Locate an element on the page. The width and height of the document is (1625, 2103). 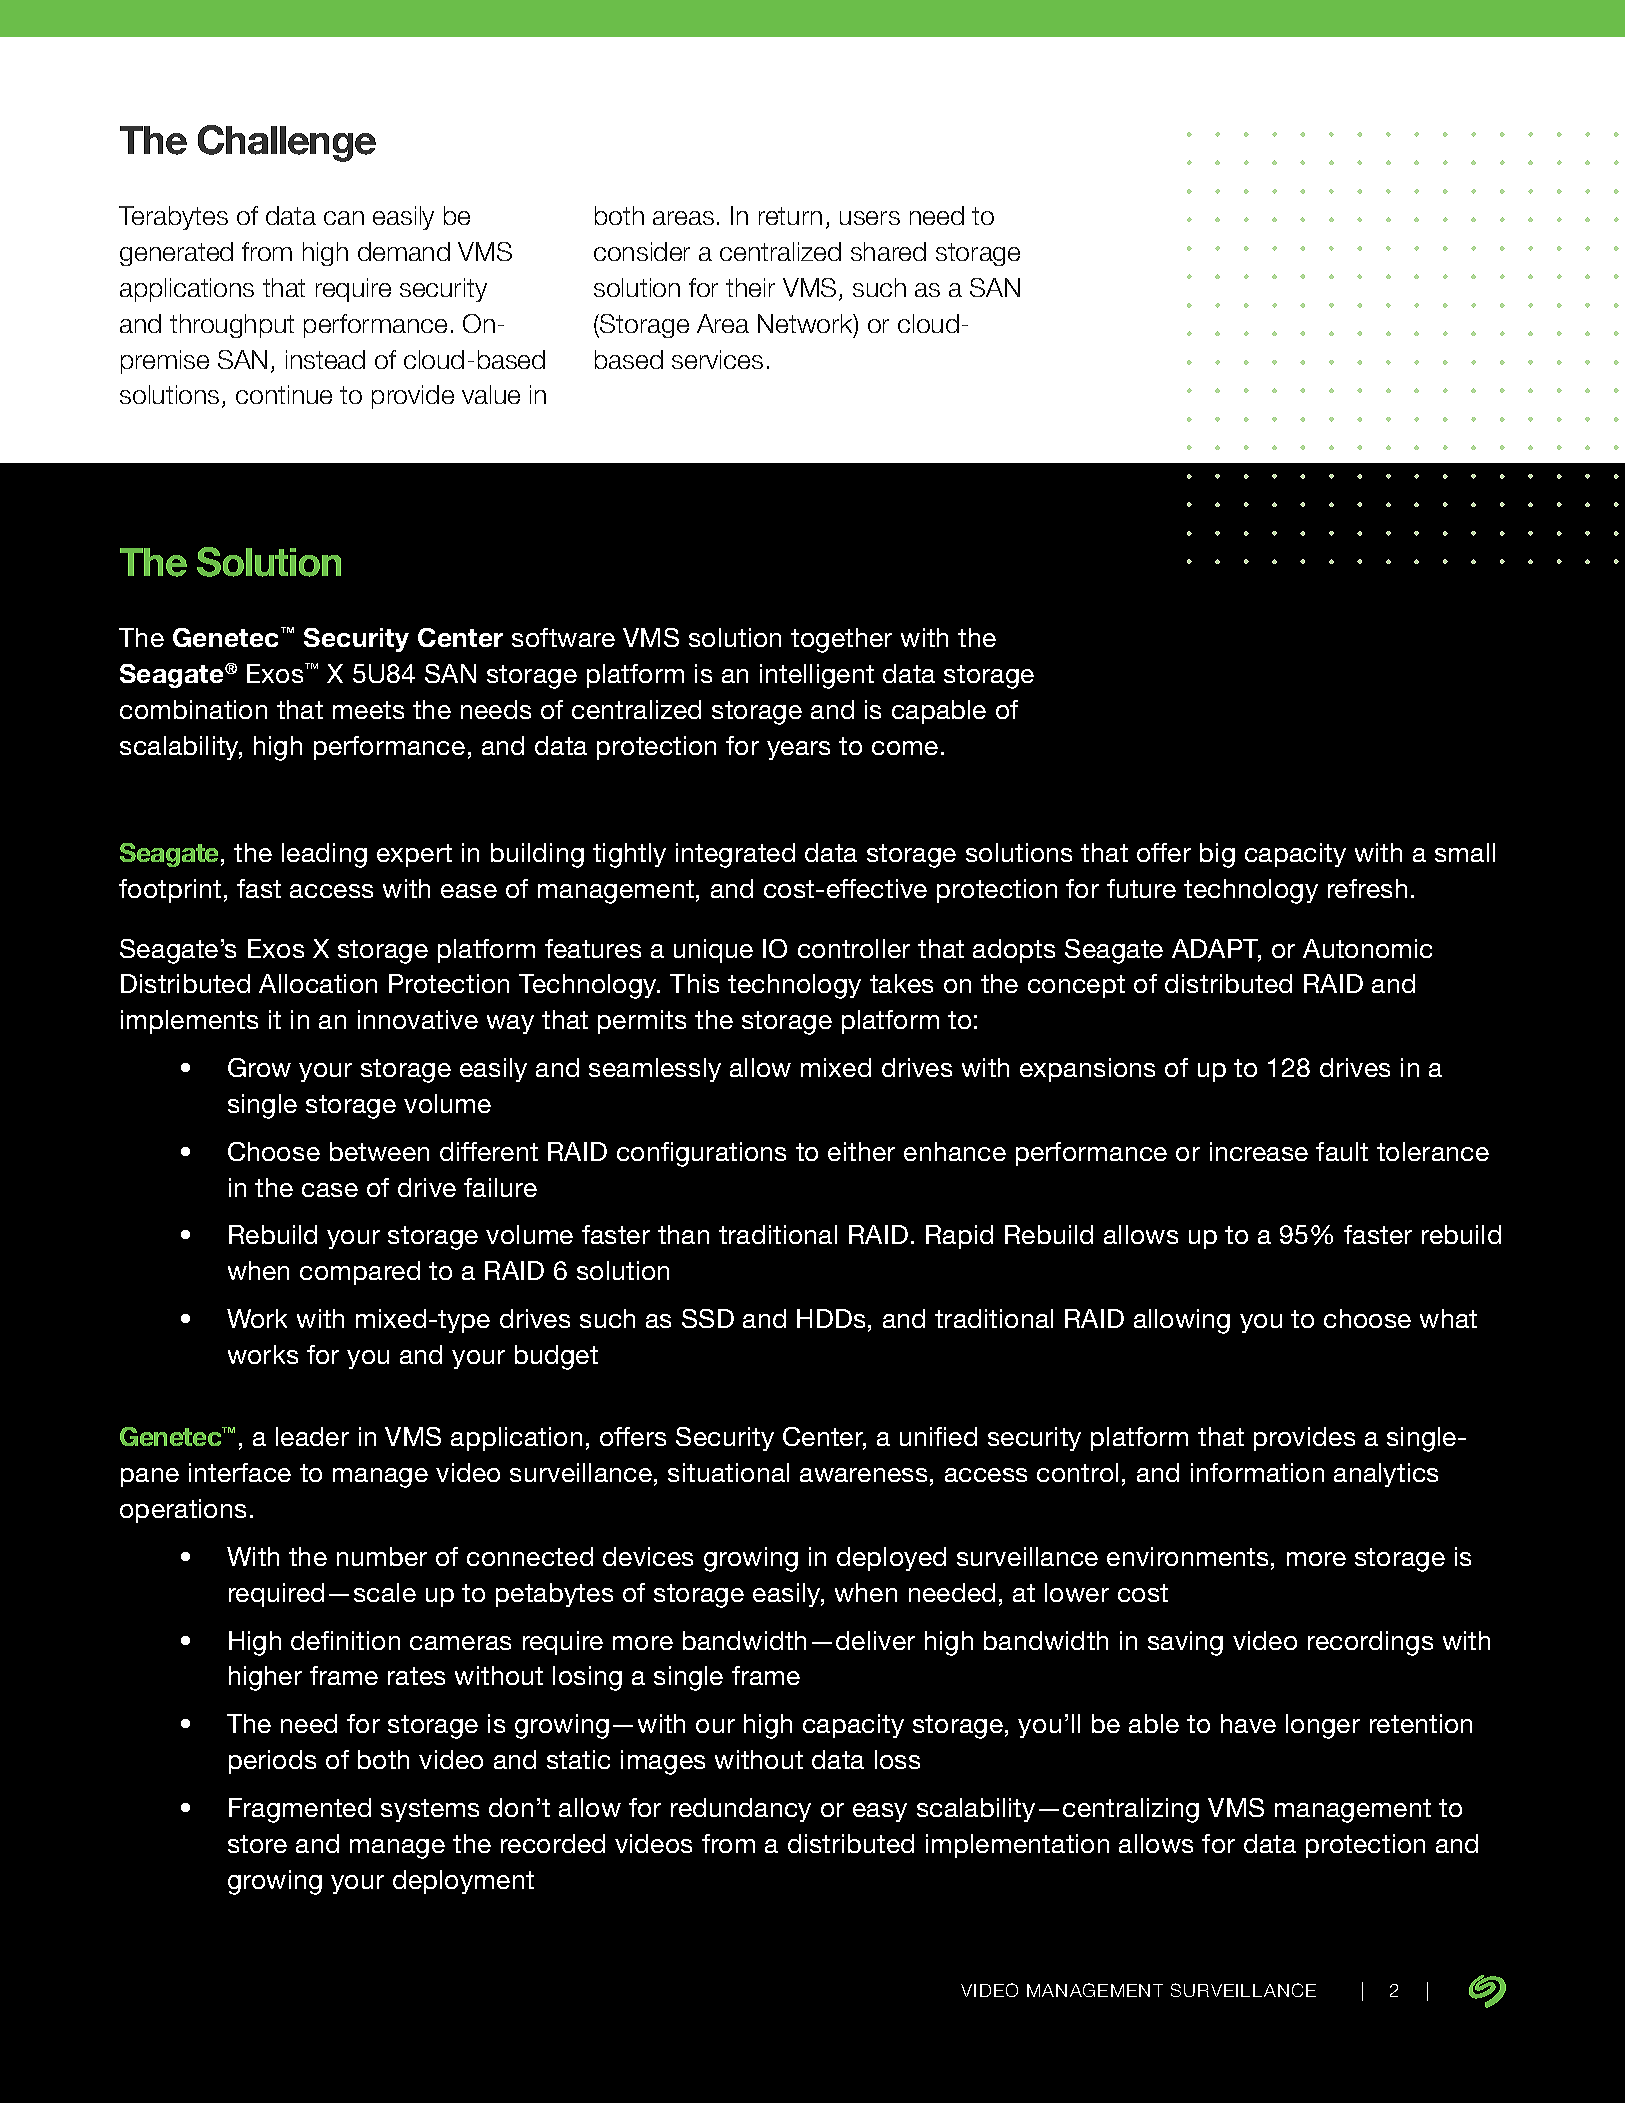
Fragmented is located at coordinates (300, 1810).
